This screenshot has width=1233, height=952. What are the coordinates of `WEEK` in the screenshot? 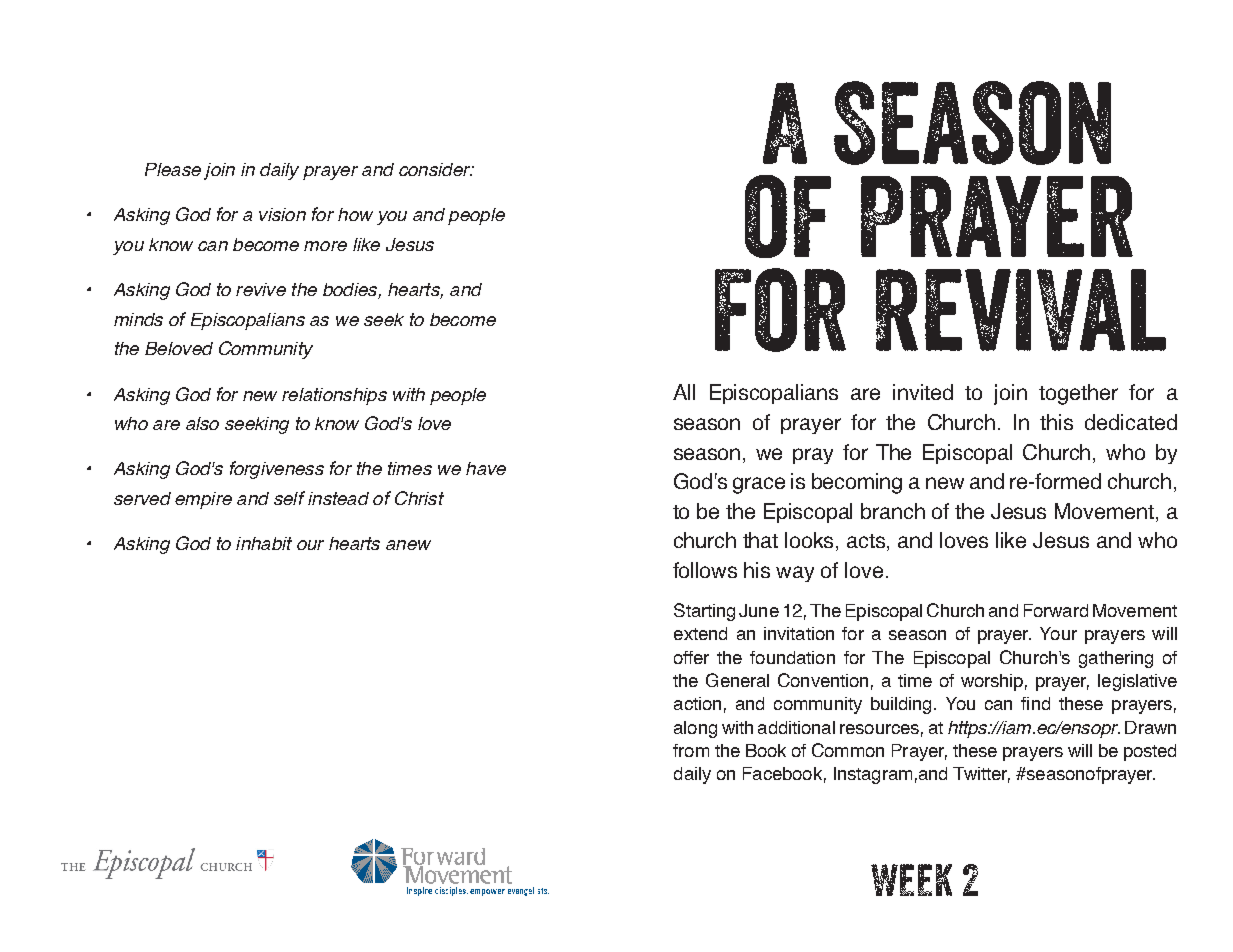 It's located at (911, 880).
